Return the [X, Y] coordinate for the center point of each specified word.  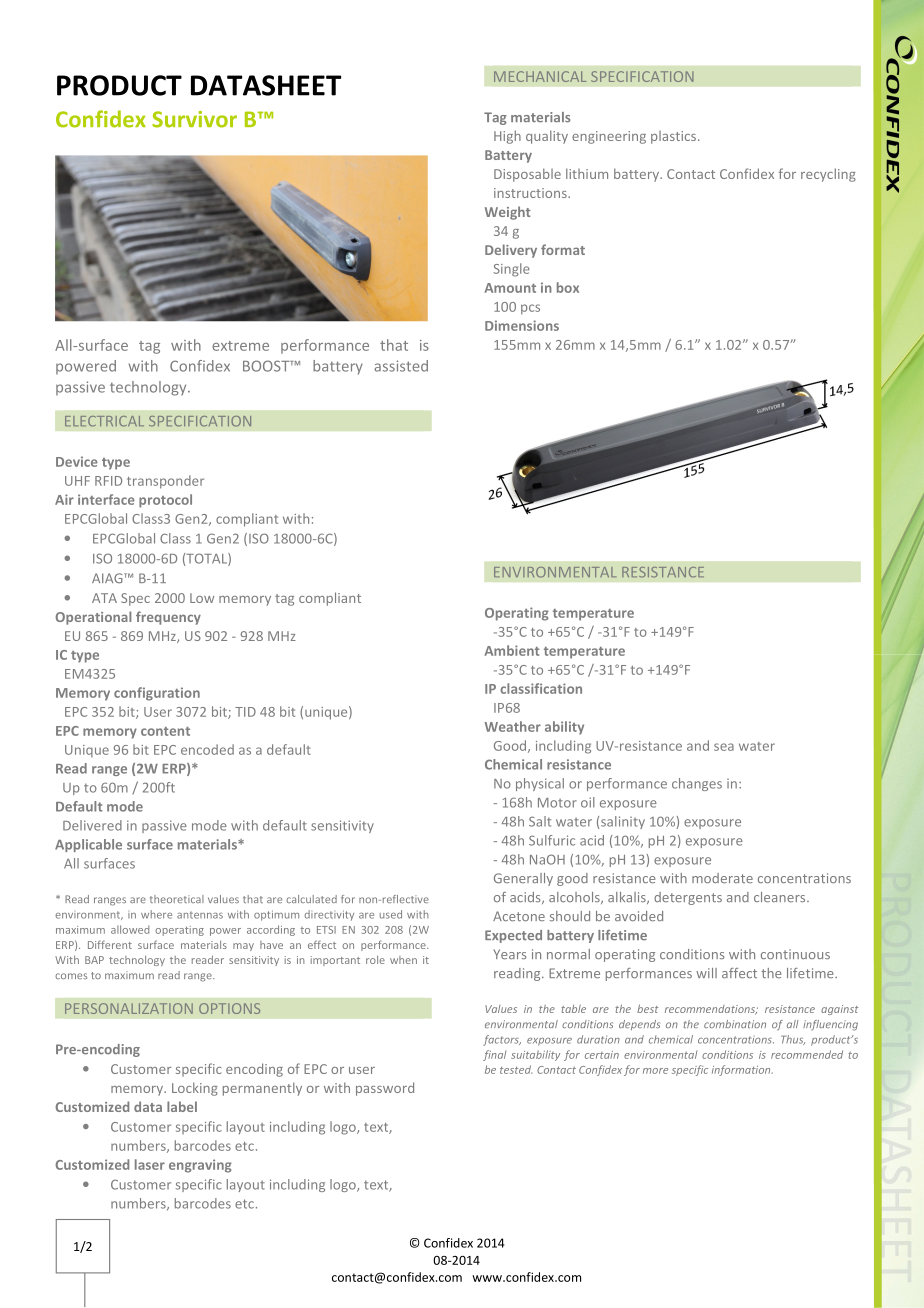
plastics [675, 137]
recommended [807, 1054]
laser [150, 1164]
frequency [168, 618]
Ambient [512, 650]
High [507, 137]
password [385, 1089]
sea [724, 747]
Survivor [194, 119]
